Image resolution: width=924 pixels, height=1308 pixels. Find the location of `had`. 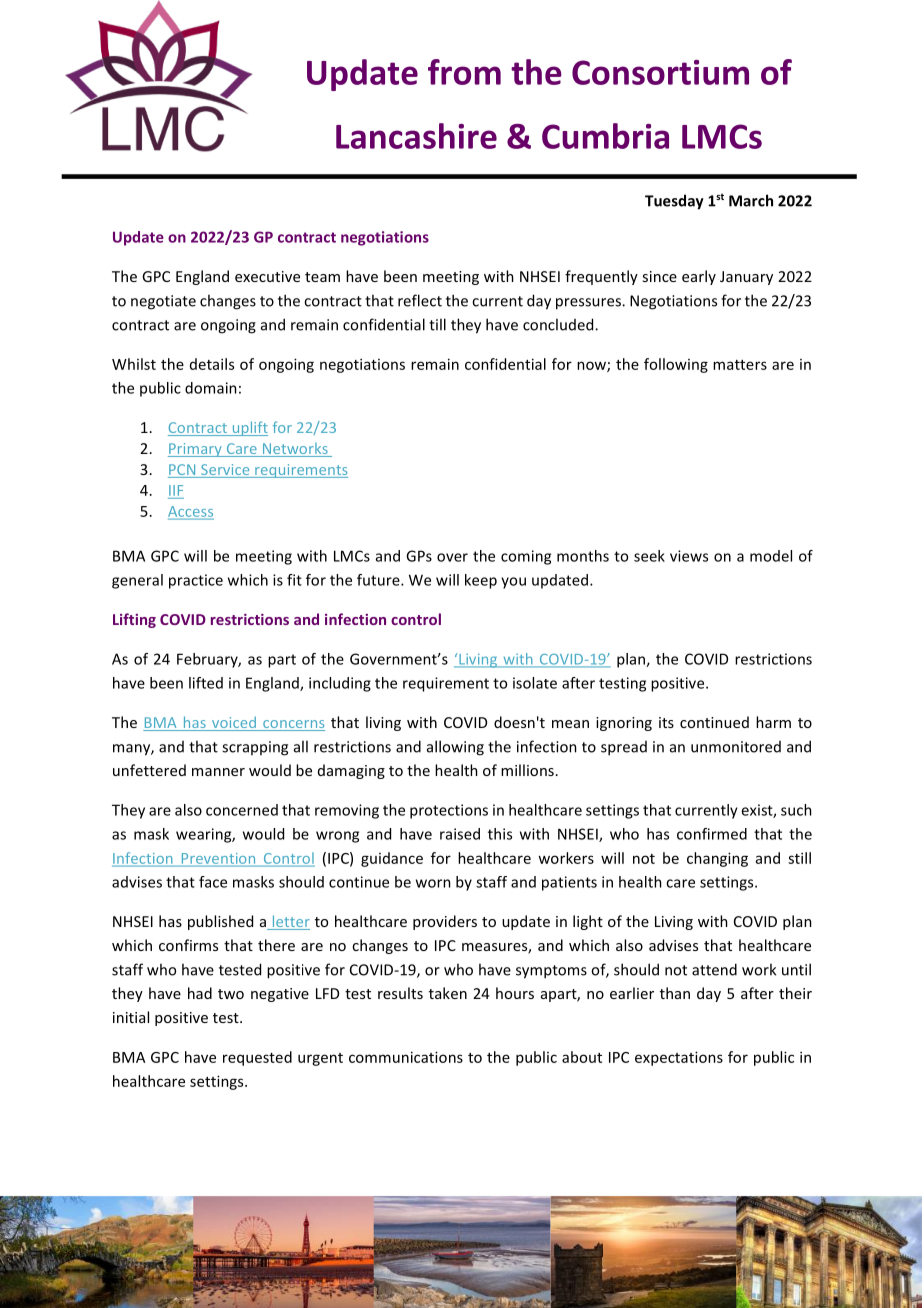

had is located at coordinates (200, 993).
